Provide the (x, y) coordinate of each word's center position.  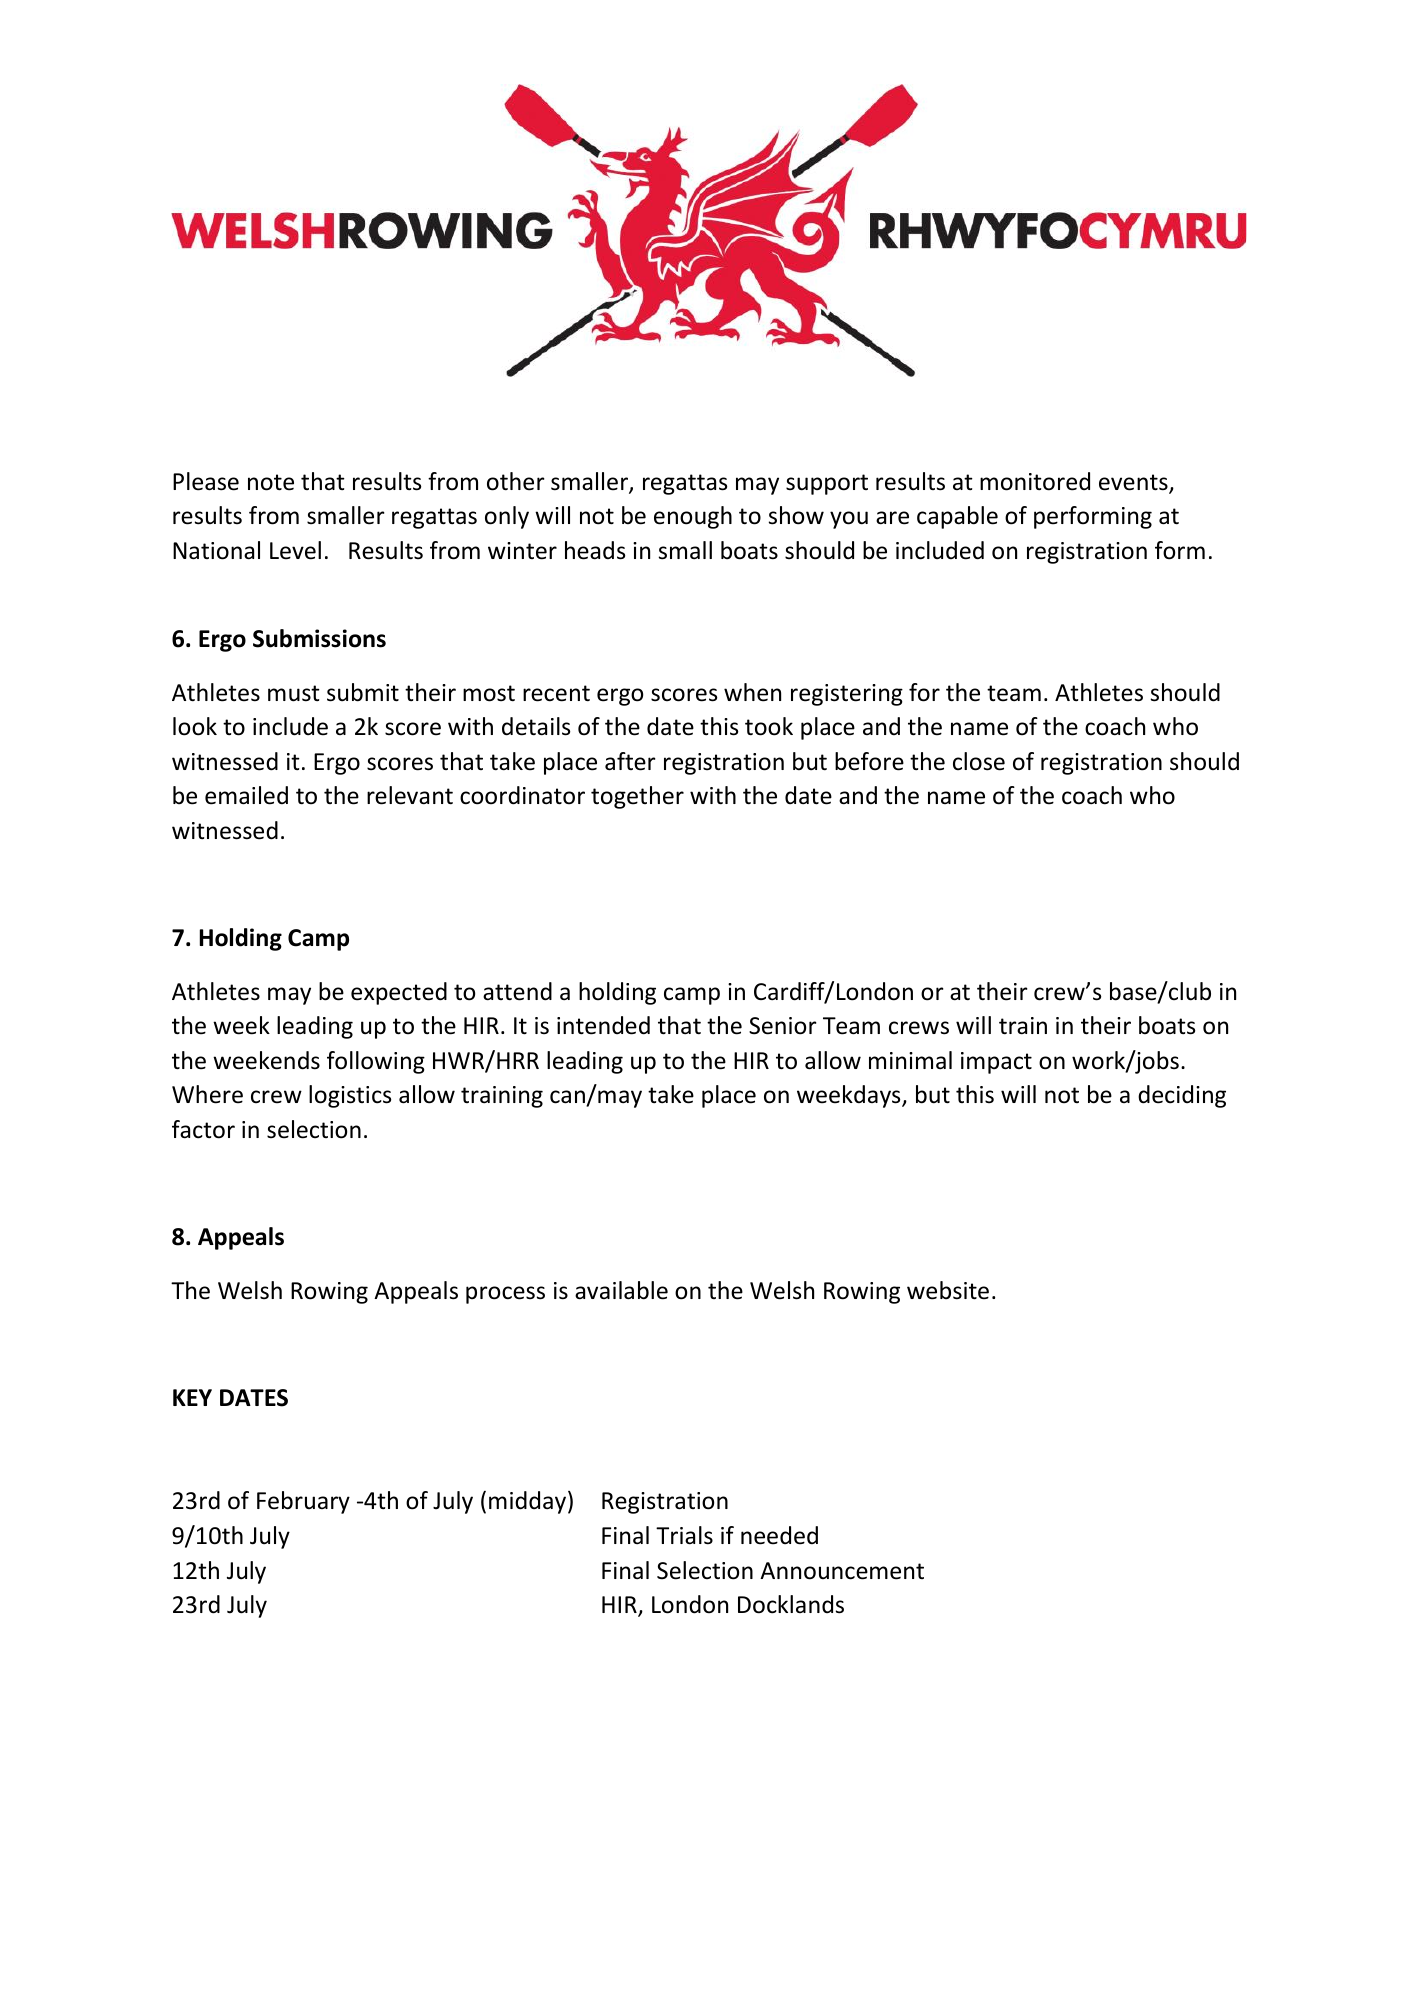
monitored (1035, 481)
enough (693, 517)
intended (603, 1025)
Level (295, 550)
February (303, 1502)
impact (996, 1063)
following (376, 1062)
